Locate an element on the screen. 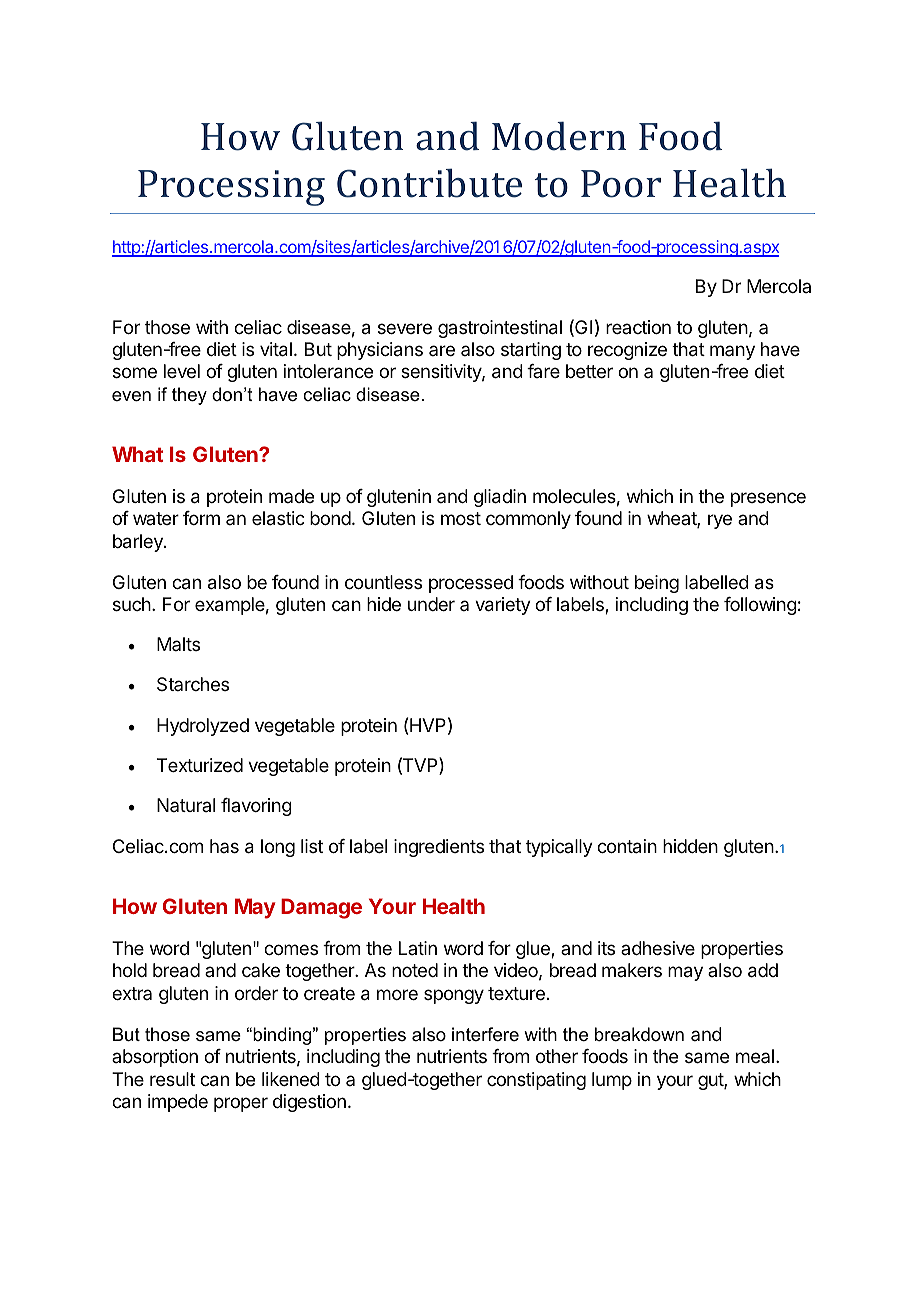 This screenshot has width=924, height=1308. many is located at coordinates (732, 352).
